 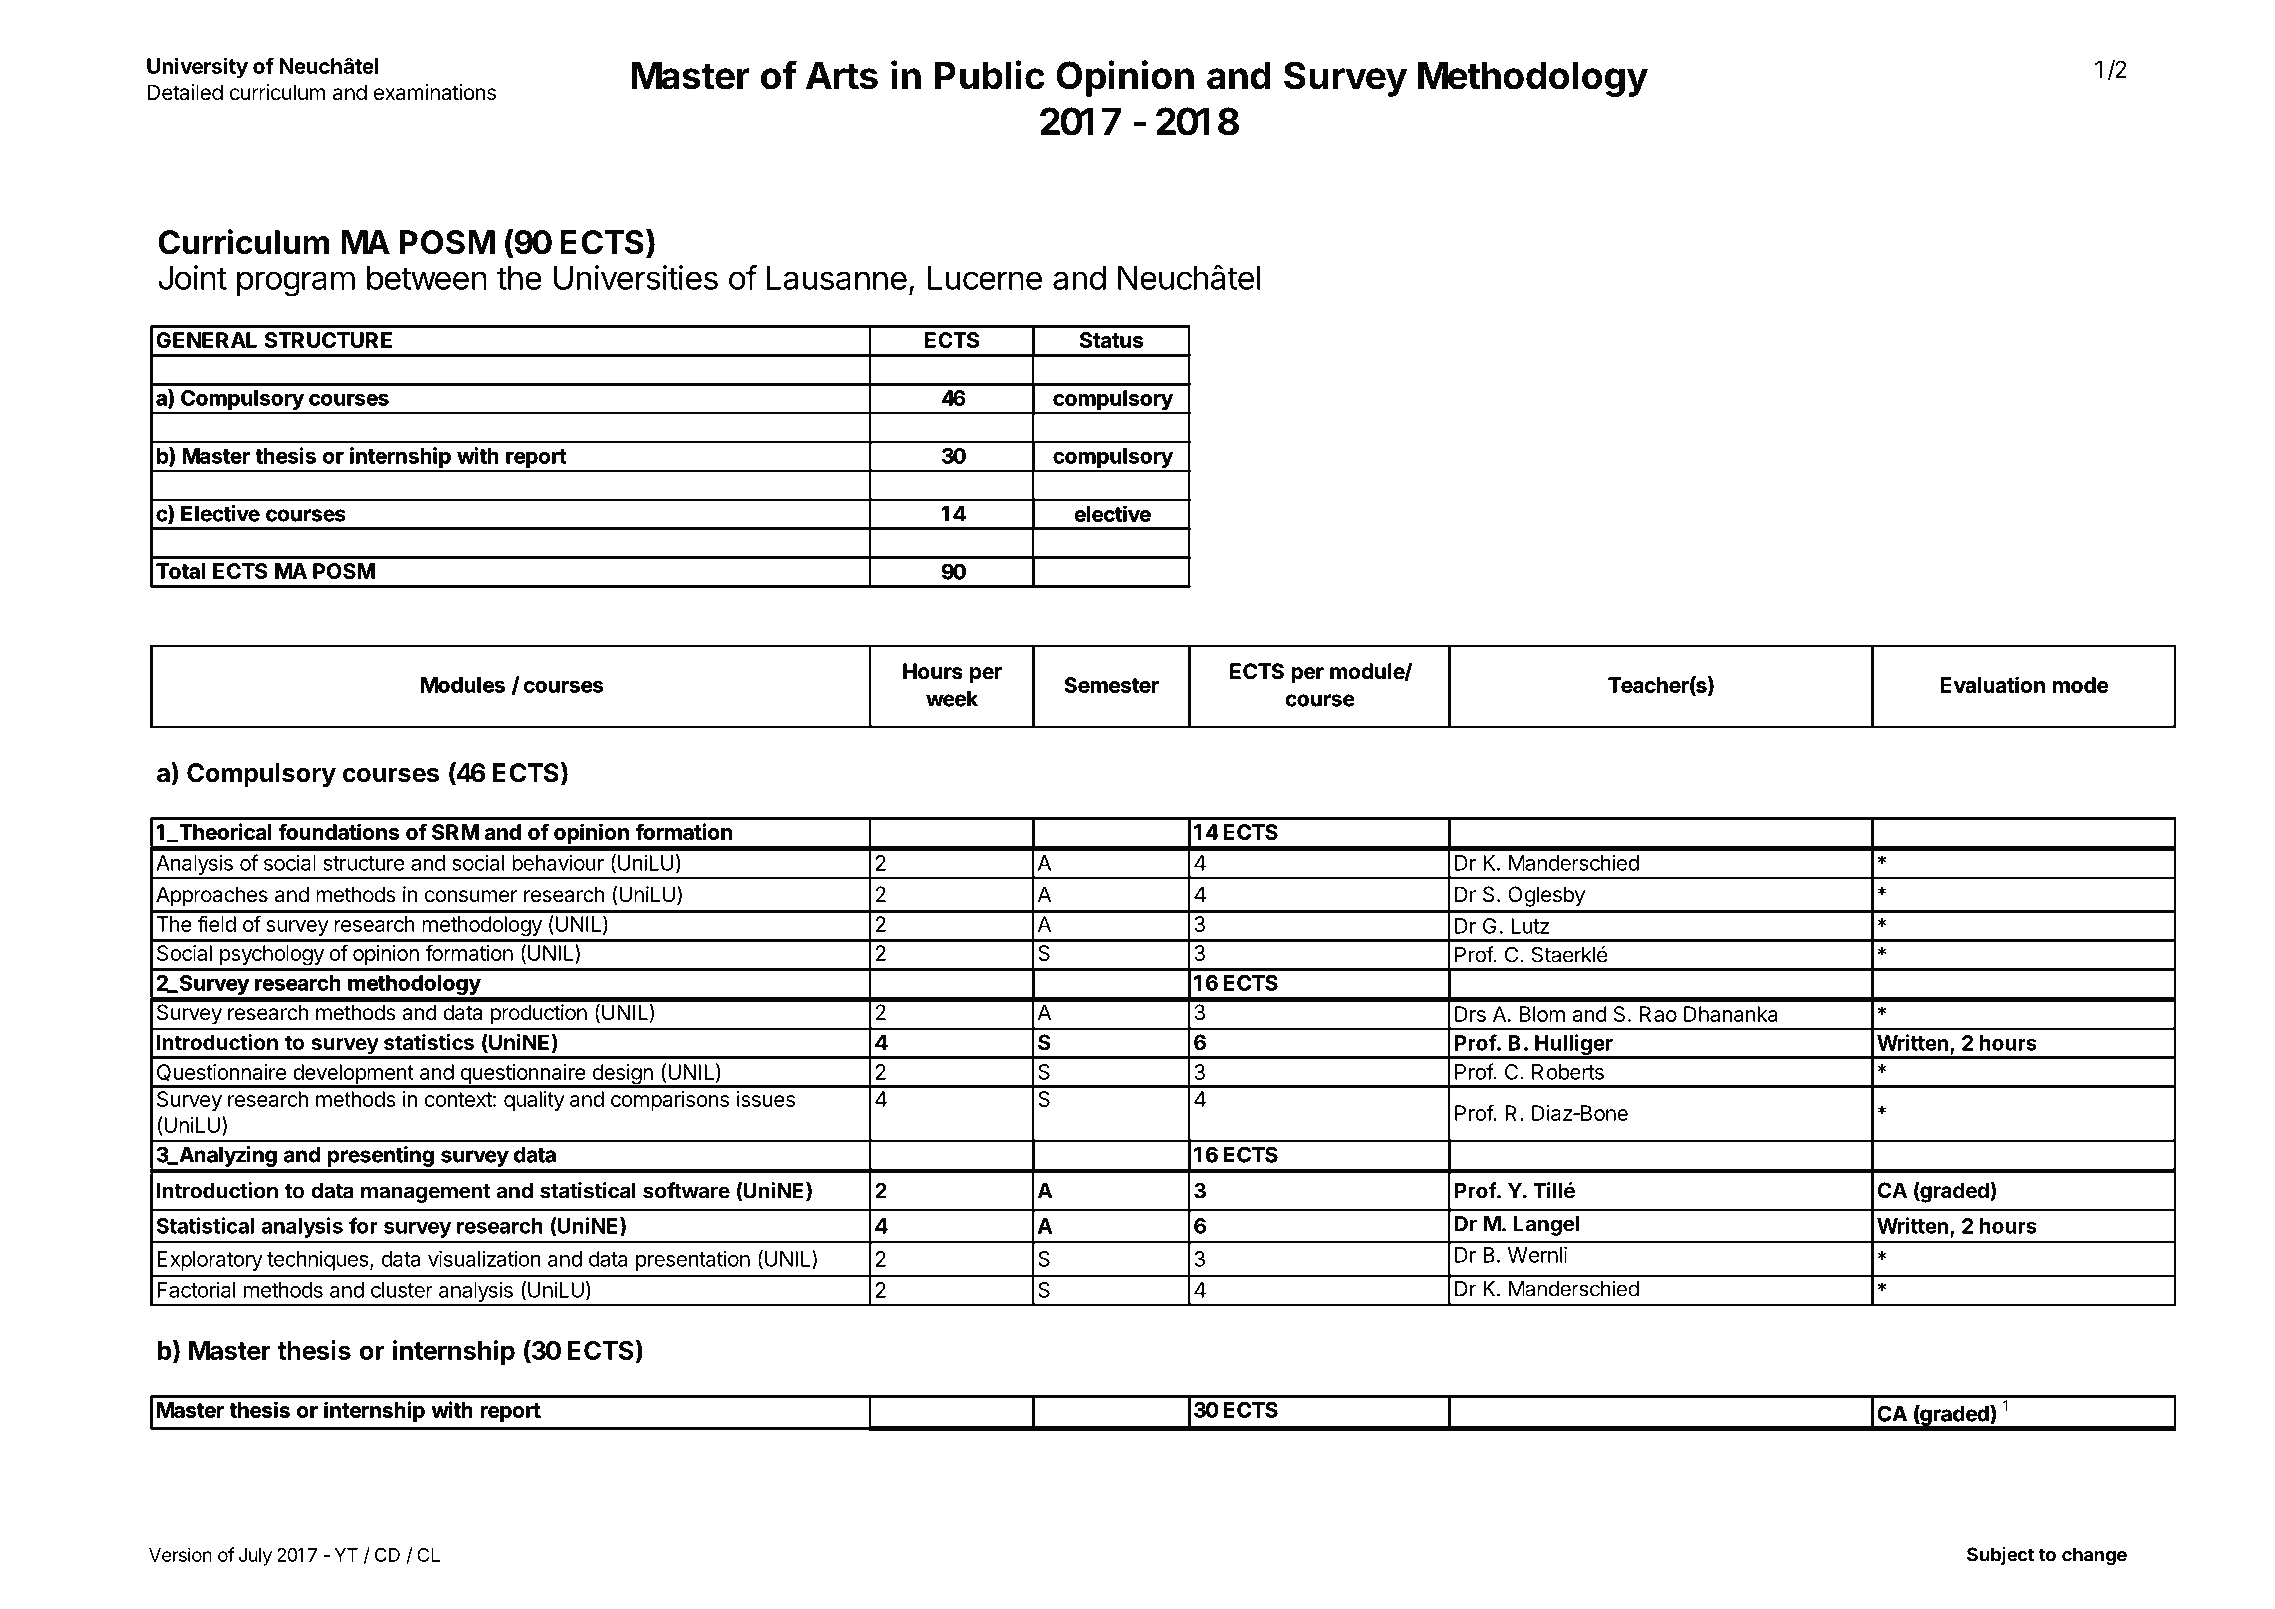 What do you see at coordinates (435, 92) in the screenshot?
I see `examinations` at bounding box center [435, 92].
